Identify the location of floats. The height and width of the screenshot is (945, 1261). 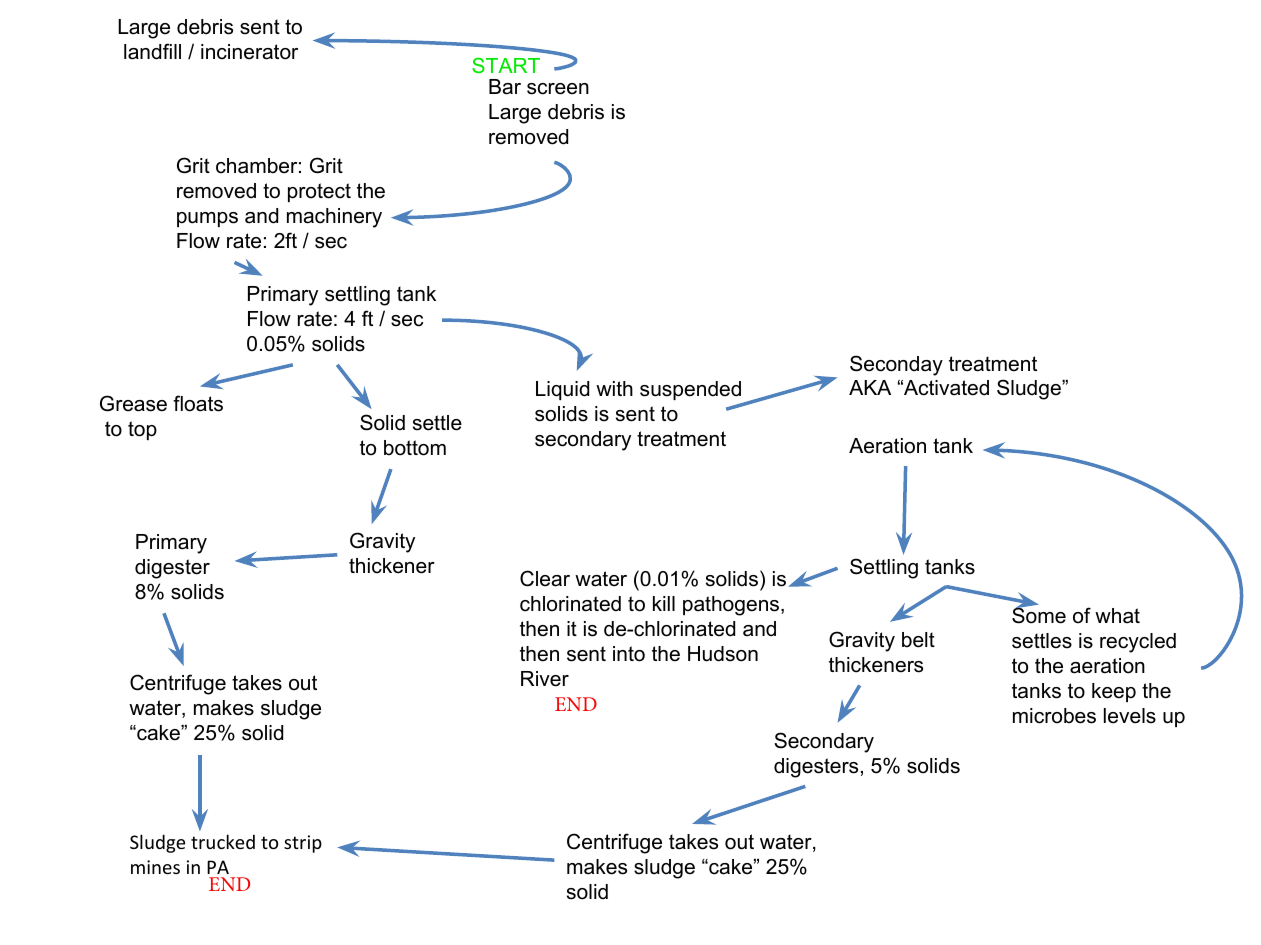
(198, 403).
